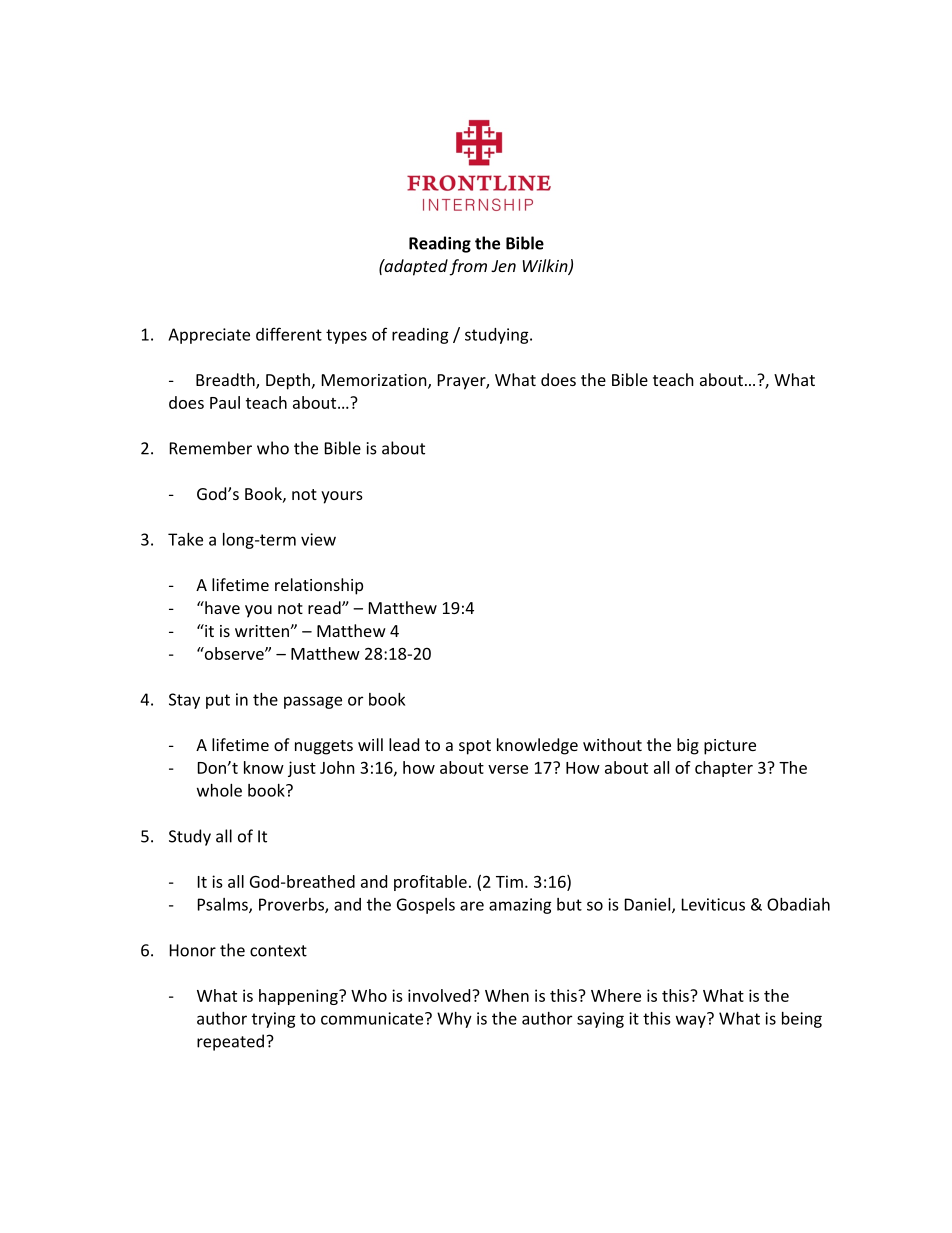 This screenshot has height=1233, width=952. I want to click on different, so click(289, 334).
